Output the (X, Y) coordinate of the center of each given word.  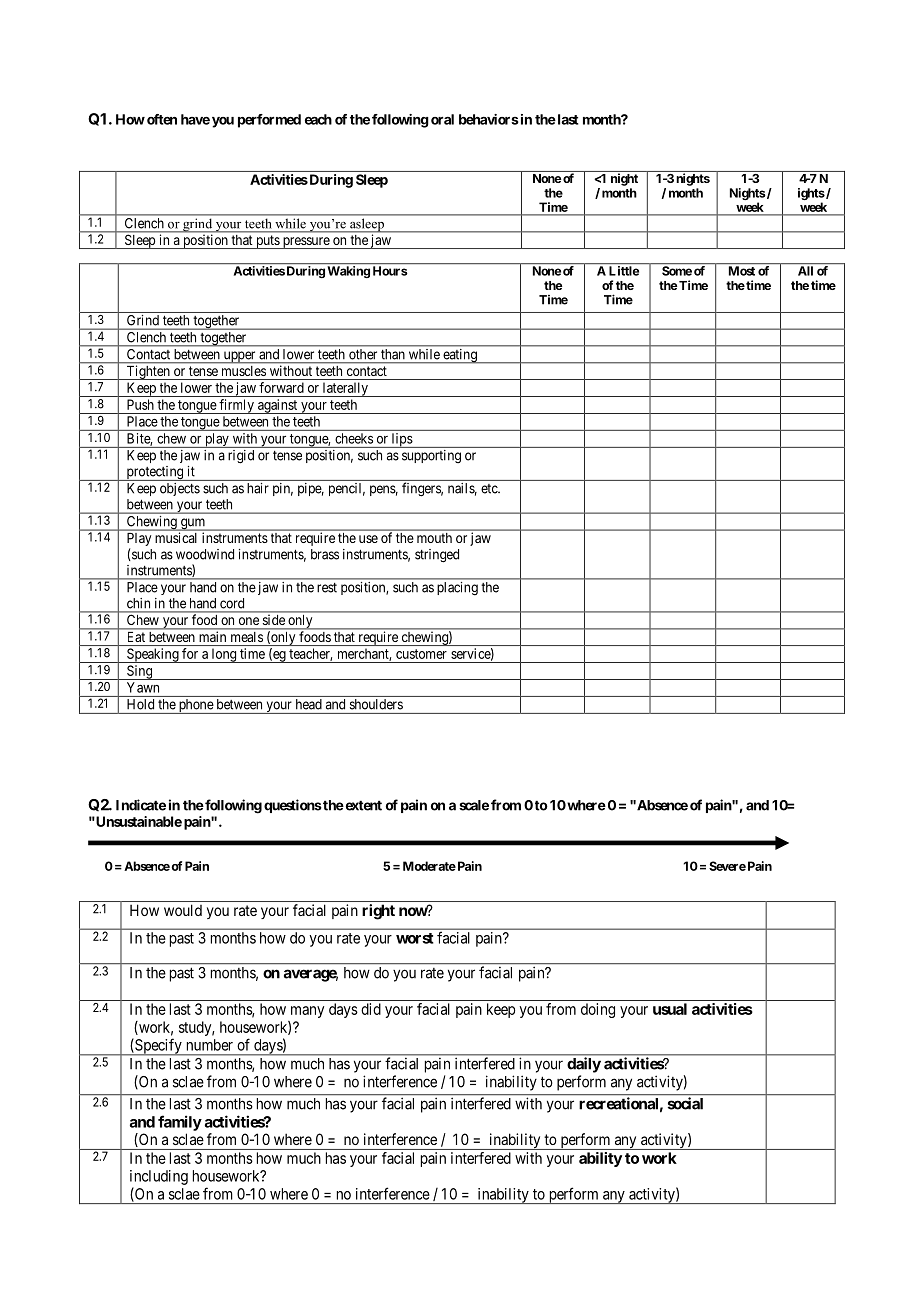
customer (421, 654)
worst (415, 938)
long (224, 656)
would (183, 910)
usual (670, 1009)
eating (460, 356)
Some (677, 271)
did (371, 1009)
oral (442, 119)
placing (458, 588)
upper (239, 357)
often (162, 119)
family (180, 1123)
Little (624, 271)
